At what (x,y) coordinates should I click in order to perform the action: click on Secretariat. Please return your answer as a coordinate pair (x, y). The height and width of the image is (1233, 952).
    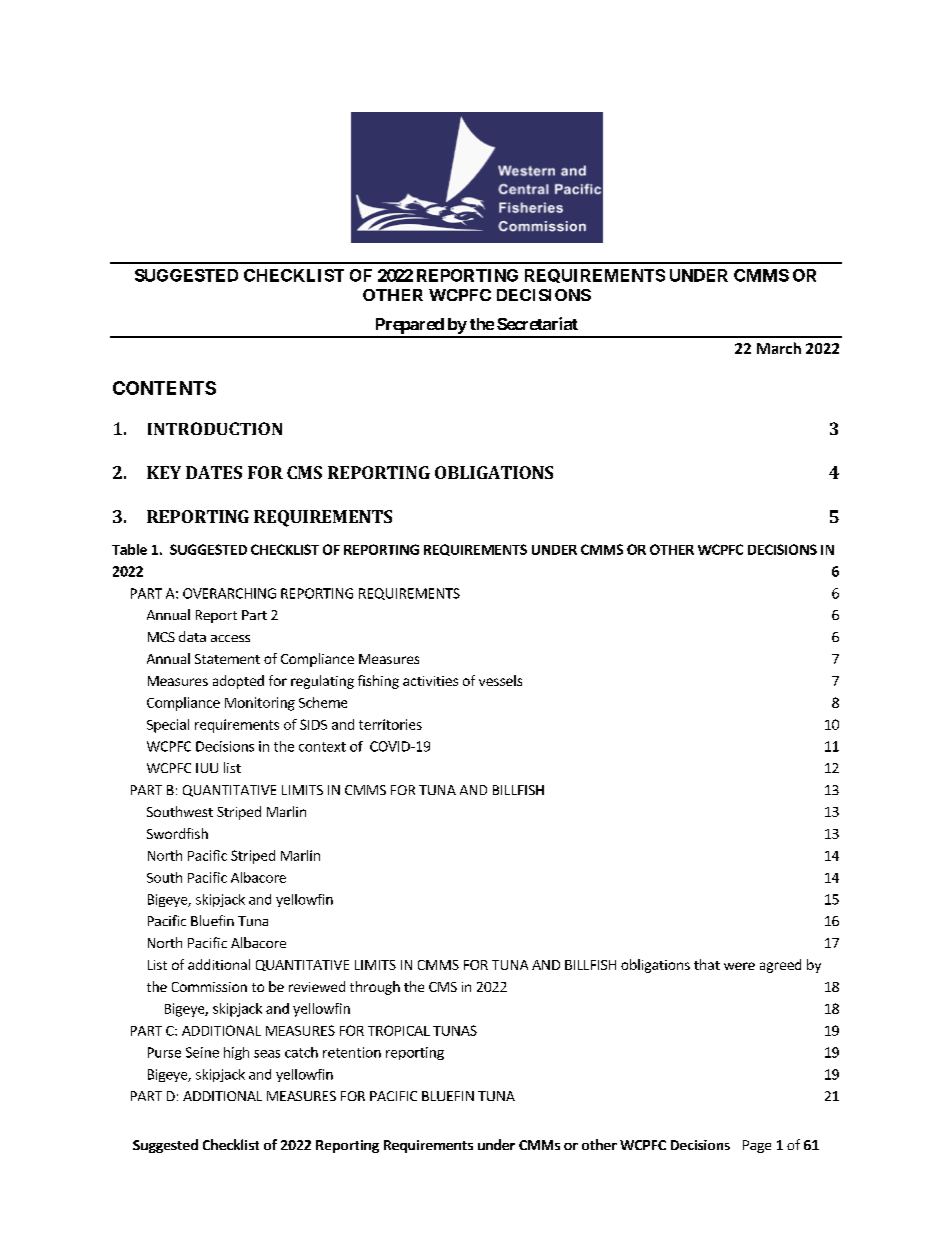
    Looking at the image, I should click on (537, 323).
